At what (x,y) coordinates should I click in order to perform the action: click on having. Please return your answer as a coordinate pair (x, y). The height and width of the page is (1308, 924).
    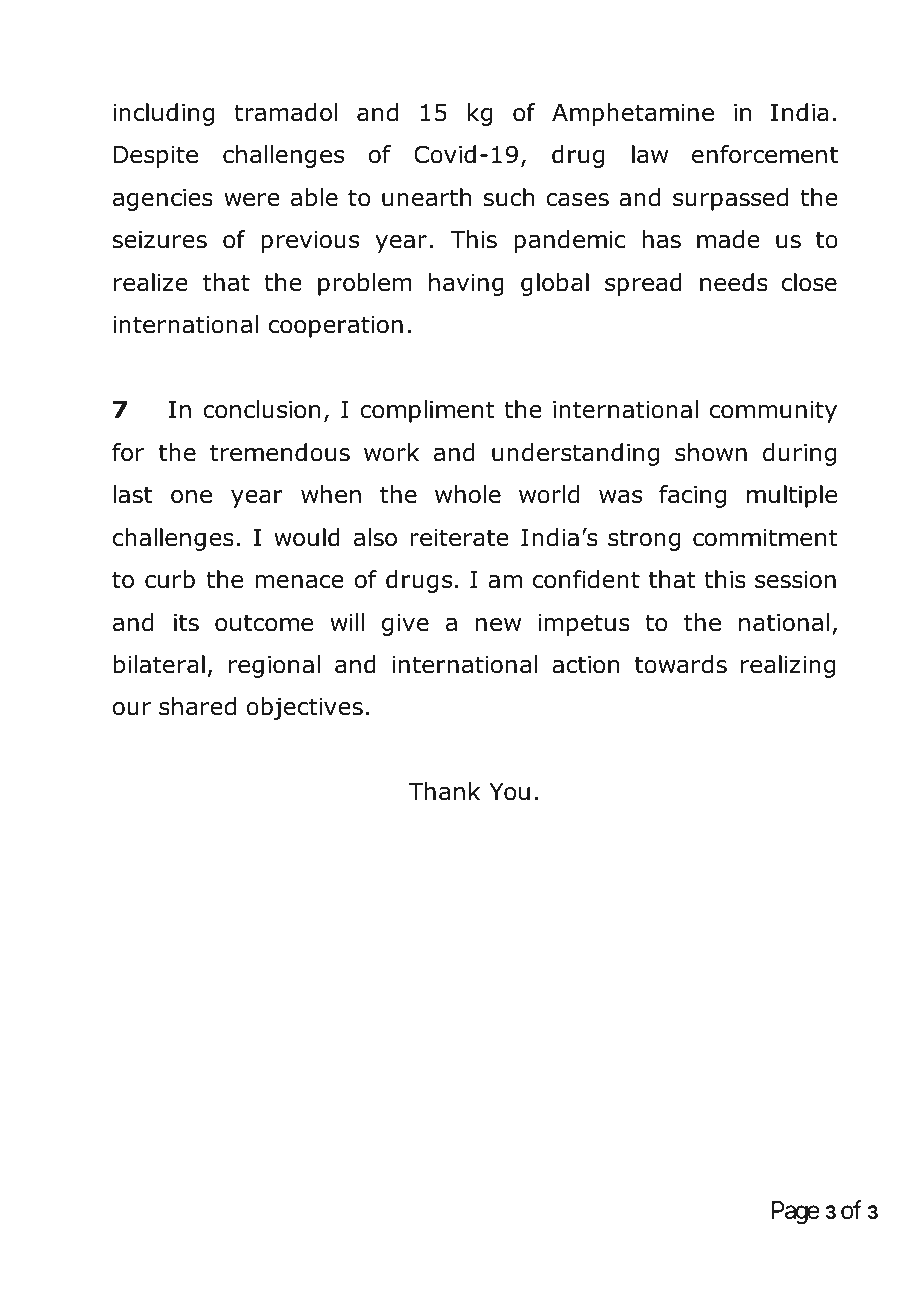
    Looking at the image, I should click on (466, 284).
